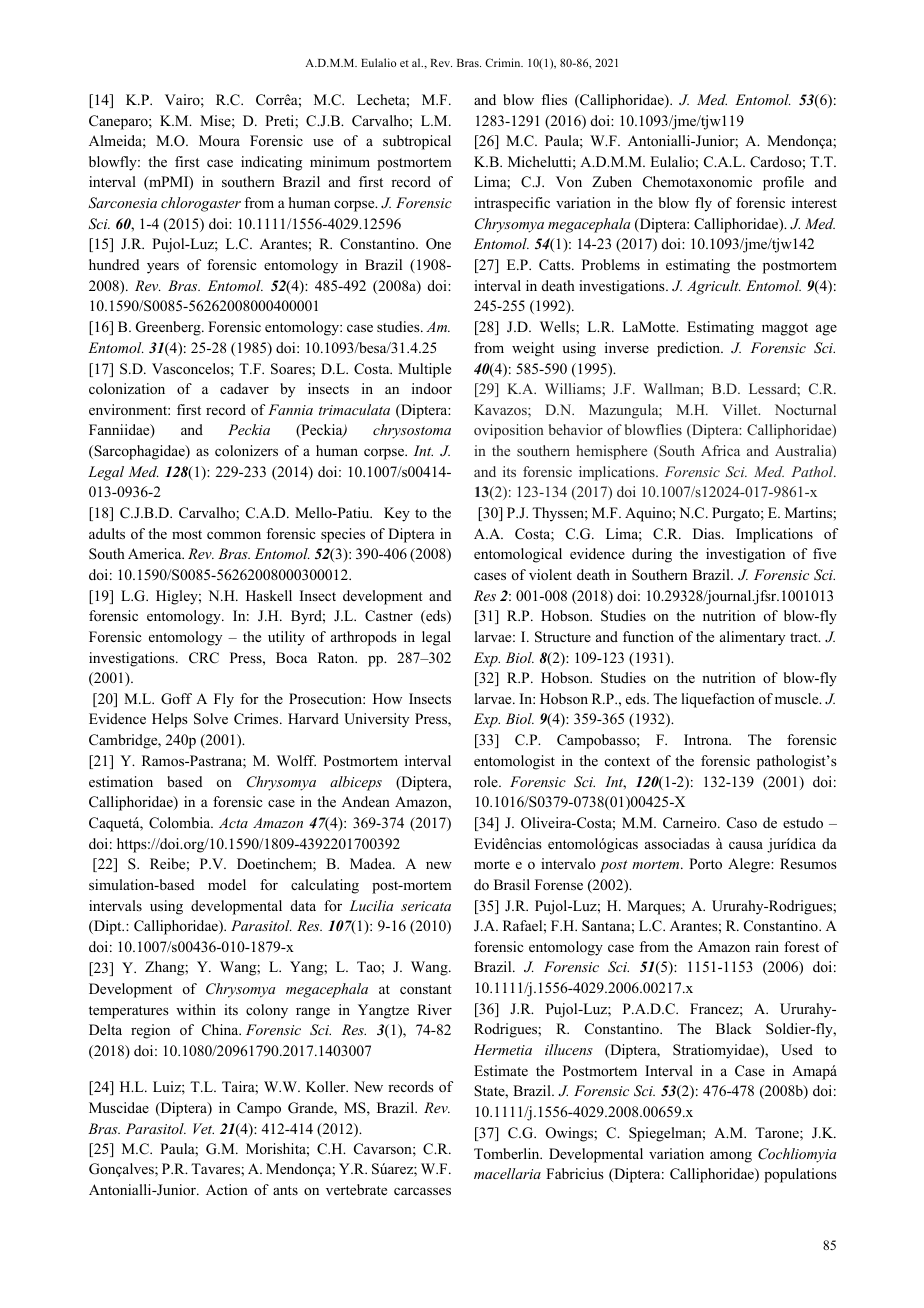 The image size is (924, 1308). Describe the element at coordinates (163, 268) in the screenshot. I see `years` at that location.
